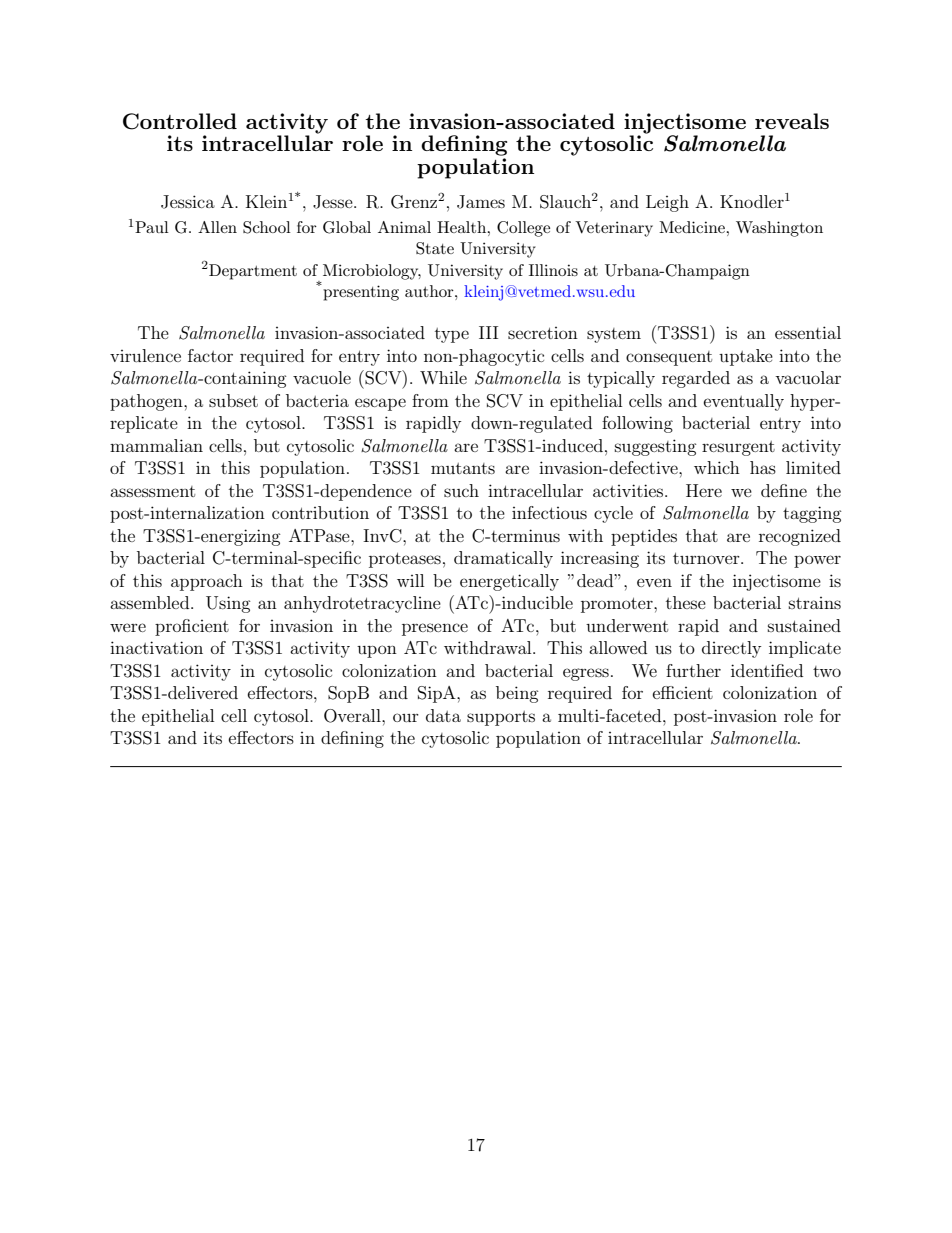  I want to click on Allen, so click(217, 227).
